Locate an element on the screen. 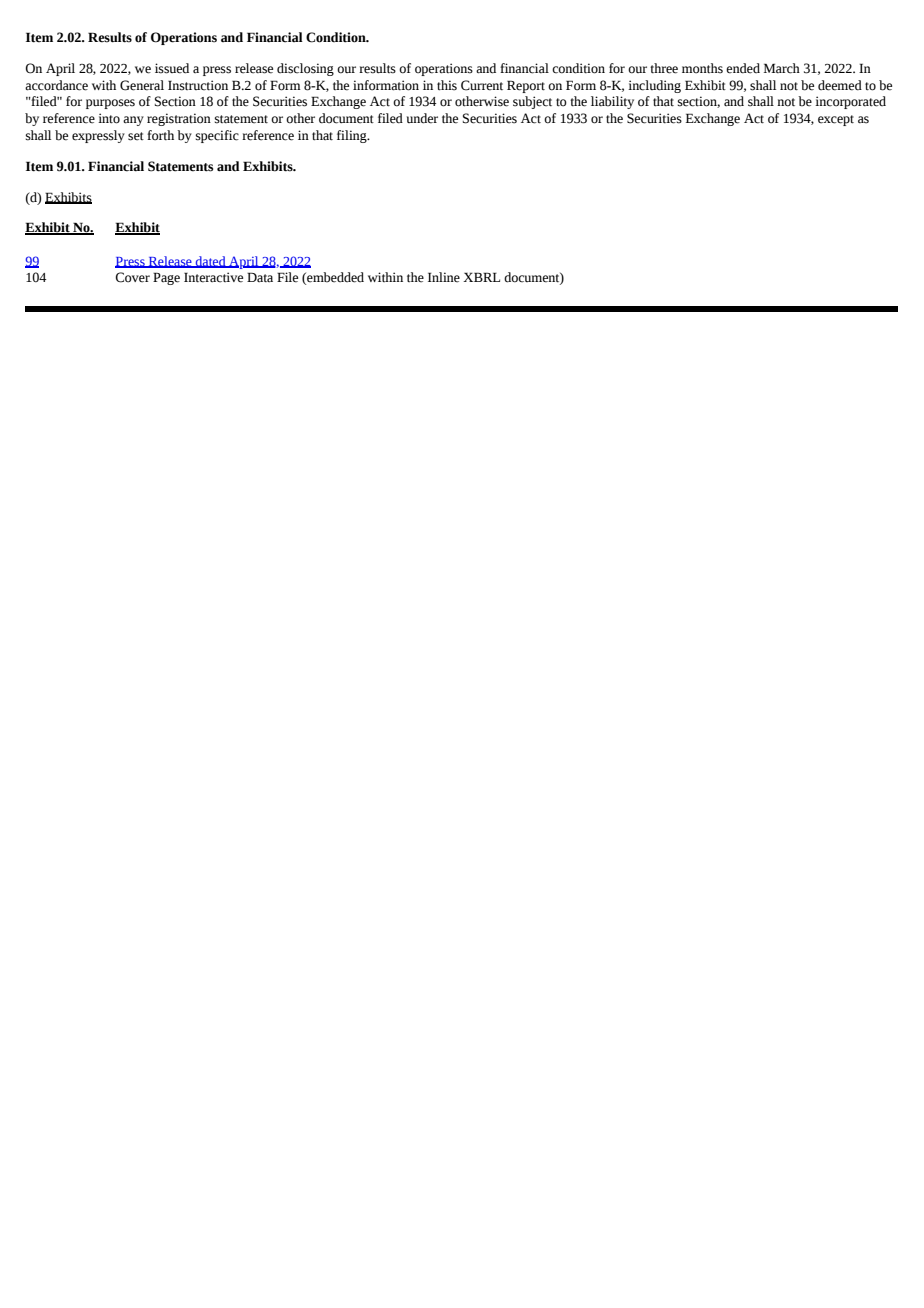  this is located at coordinates (447, 85).
